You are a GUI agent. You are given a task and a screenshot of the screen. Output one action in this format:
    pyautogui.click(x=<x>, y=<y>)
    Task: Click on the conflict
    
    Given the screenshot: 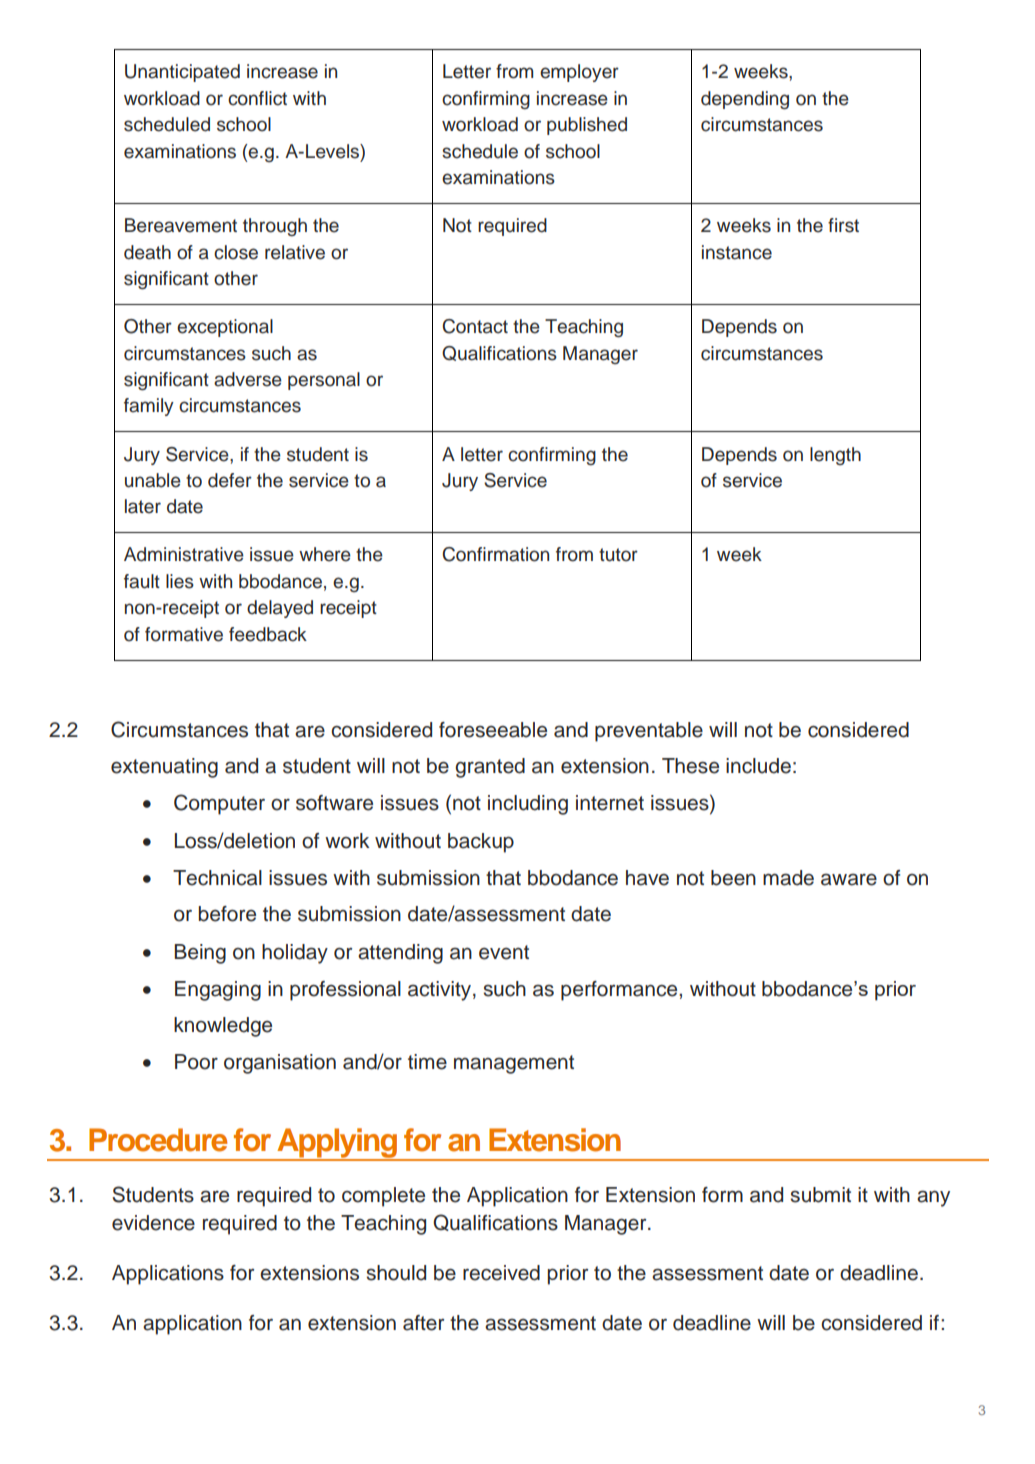 What is the action you would take?
    pyautogui.click(x=257, y=98)
